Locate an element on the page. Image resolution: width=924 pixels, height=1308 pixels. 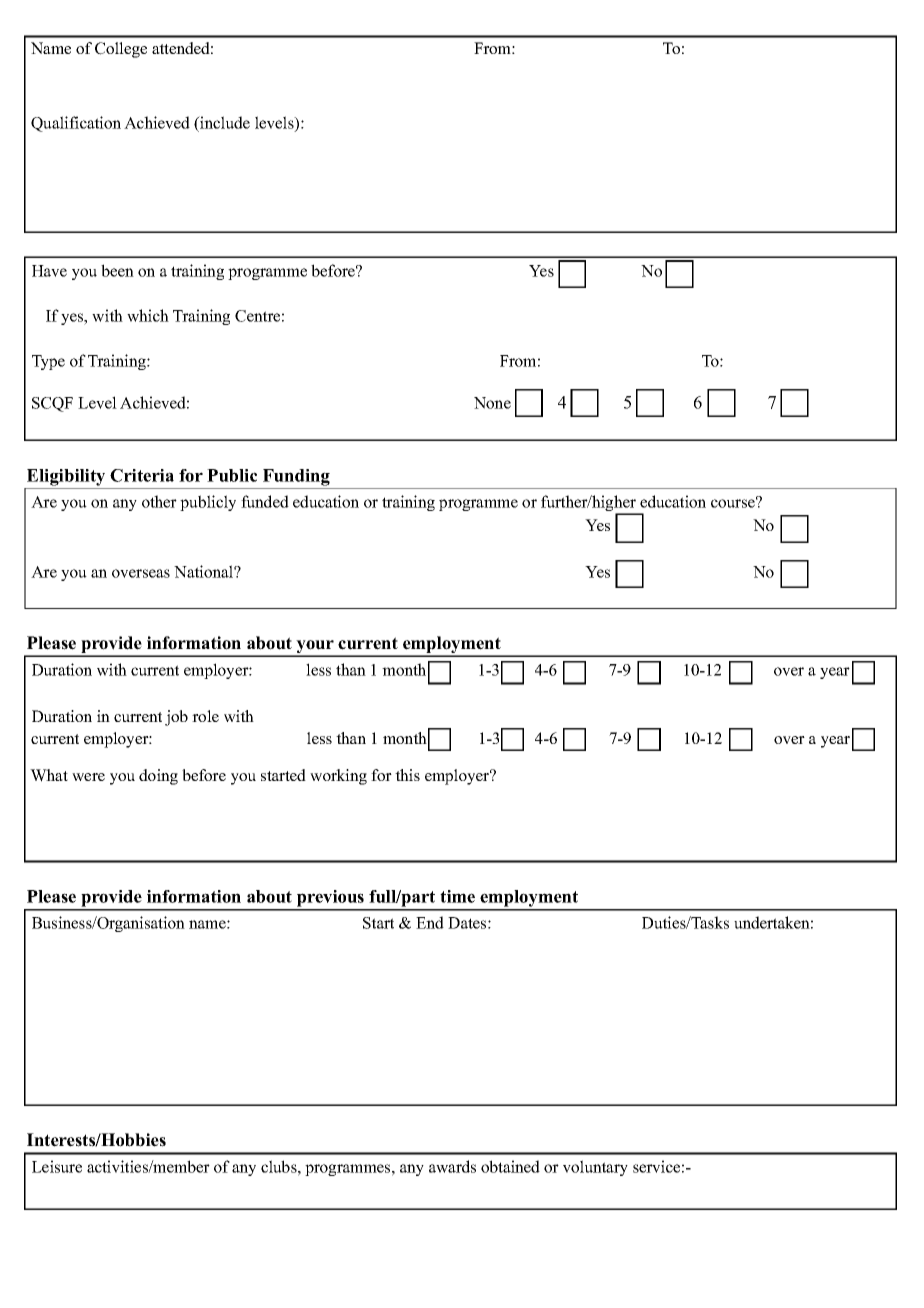
None is located at coordinates (492, 403).
